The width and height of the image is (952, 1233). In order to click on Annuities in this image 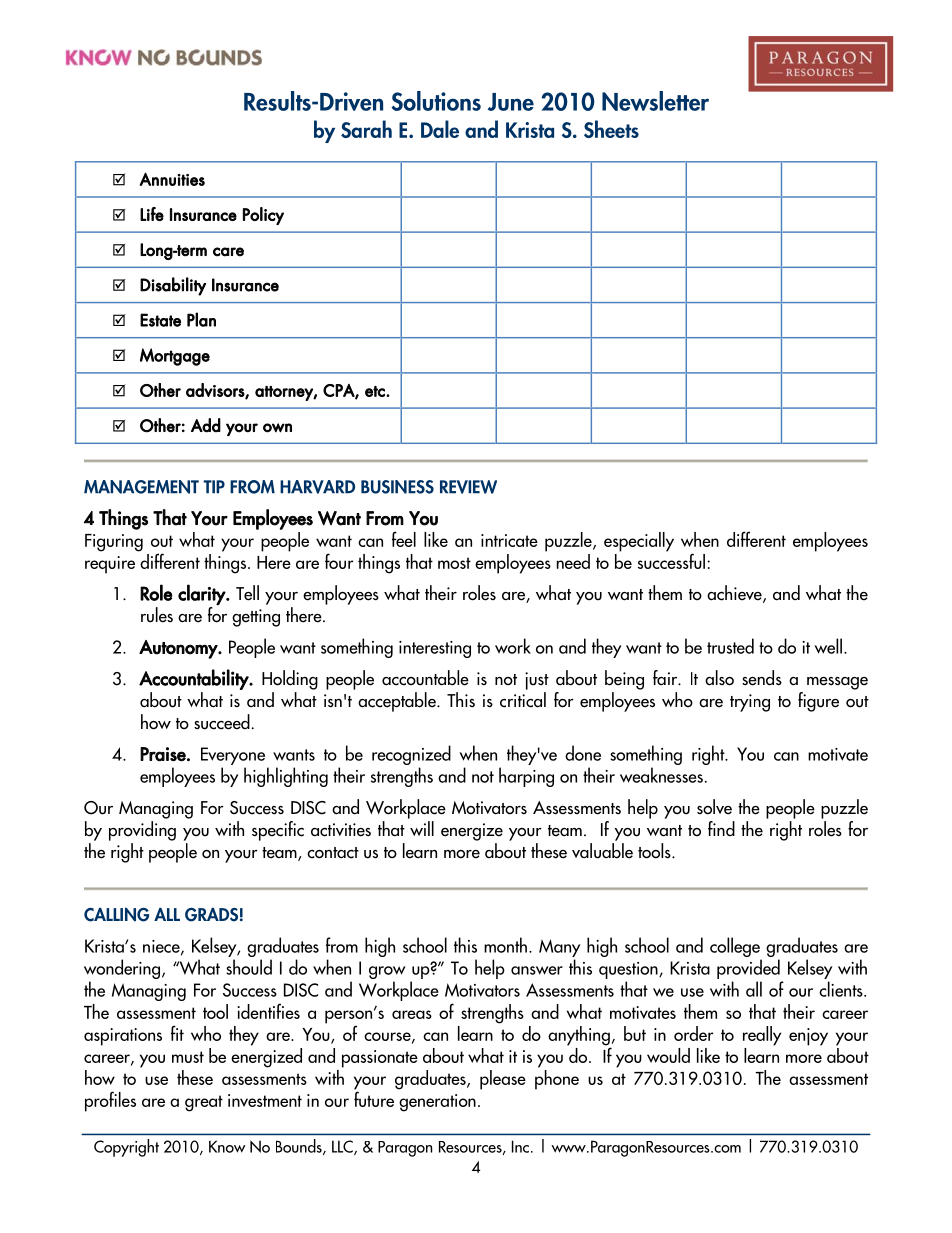, I will do `click(172, 179)`.
